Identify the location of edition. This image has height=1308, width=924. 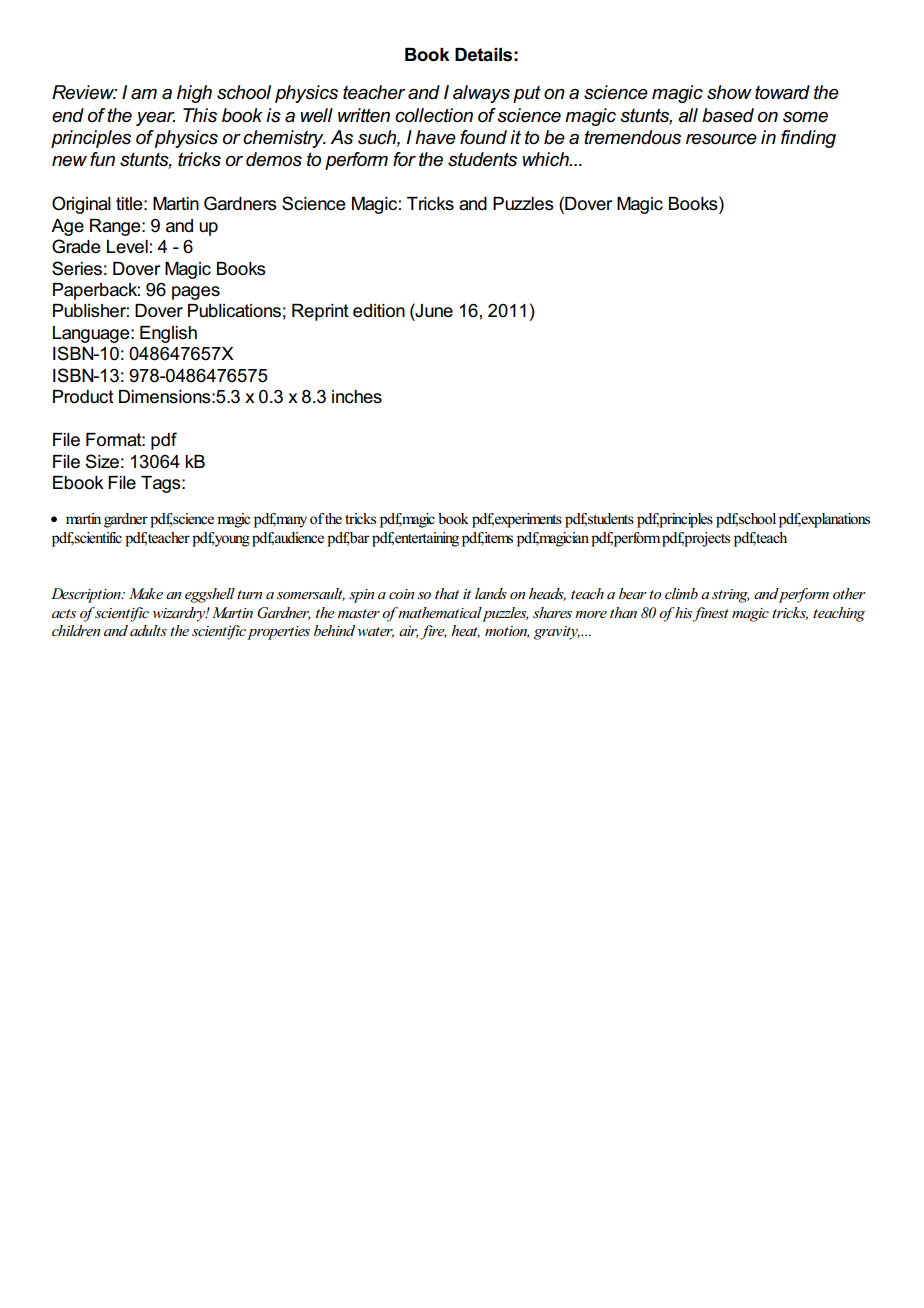
(379, 311).
